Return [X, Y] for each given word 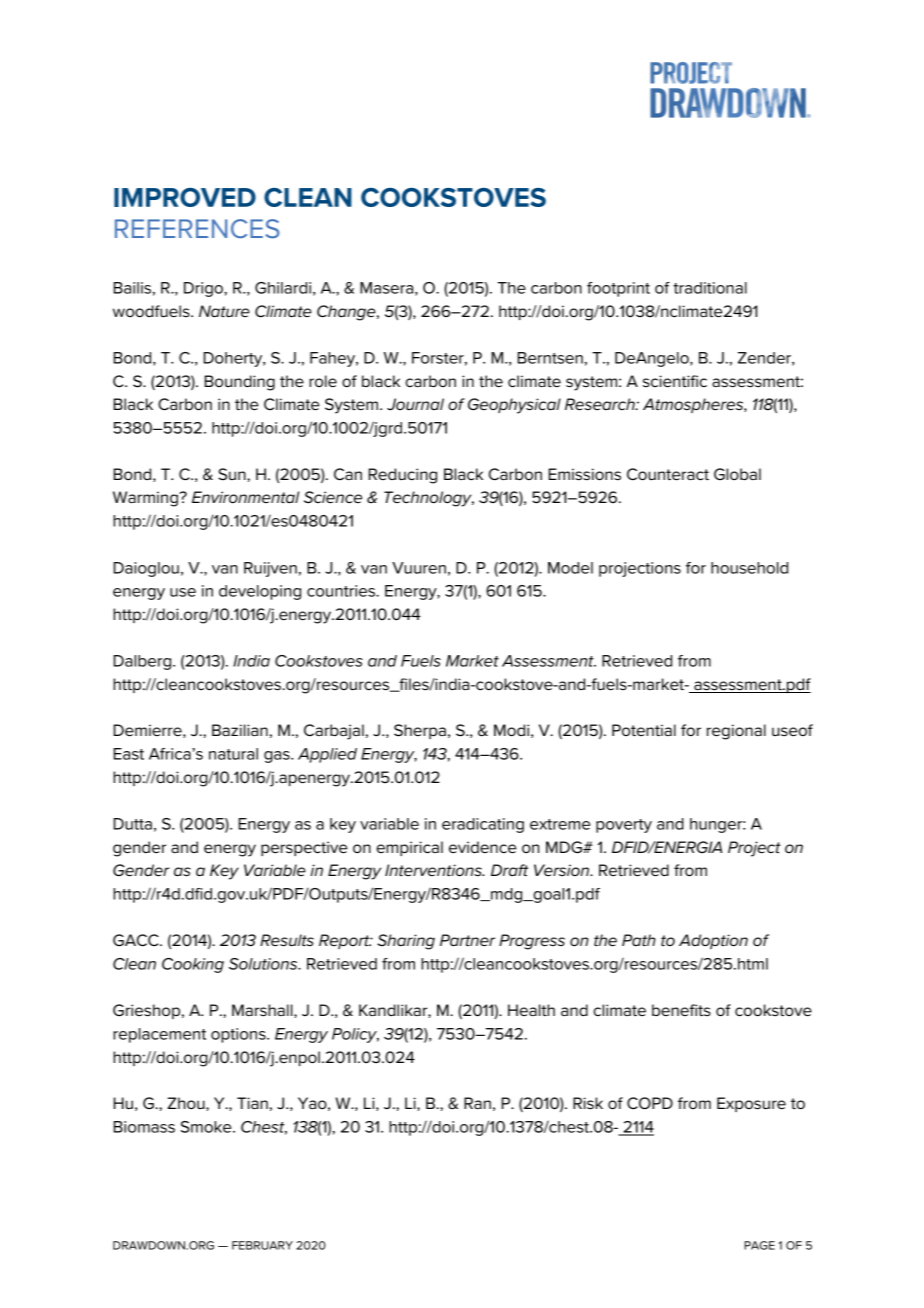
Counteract [668, 474]
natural [233, 754]
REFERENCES [197, 229]
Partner [467, 940]
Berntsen [550, 358]
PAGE [759, 1245]
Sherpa [420, 731]
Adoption [713, 941]
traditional [710, 288]
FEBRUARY [262, 1245]
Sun [233, 474]
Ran [477, 1103]
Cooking [193, 965]
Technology [429, 499]
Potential [644, 730]
